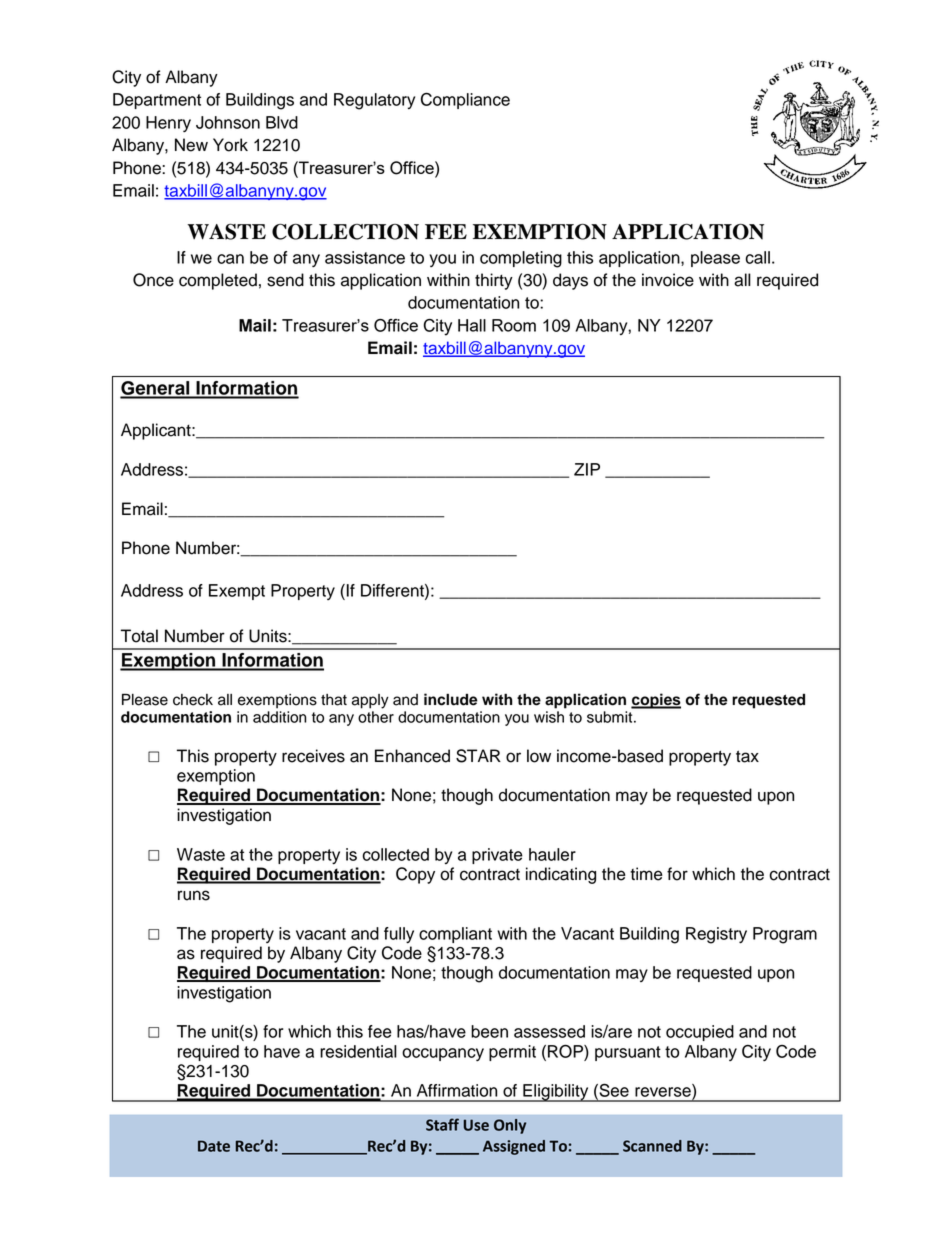  Describe the element at coordinates (465, 101) in the screenshot. I see `Compliance` at that location.
